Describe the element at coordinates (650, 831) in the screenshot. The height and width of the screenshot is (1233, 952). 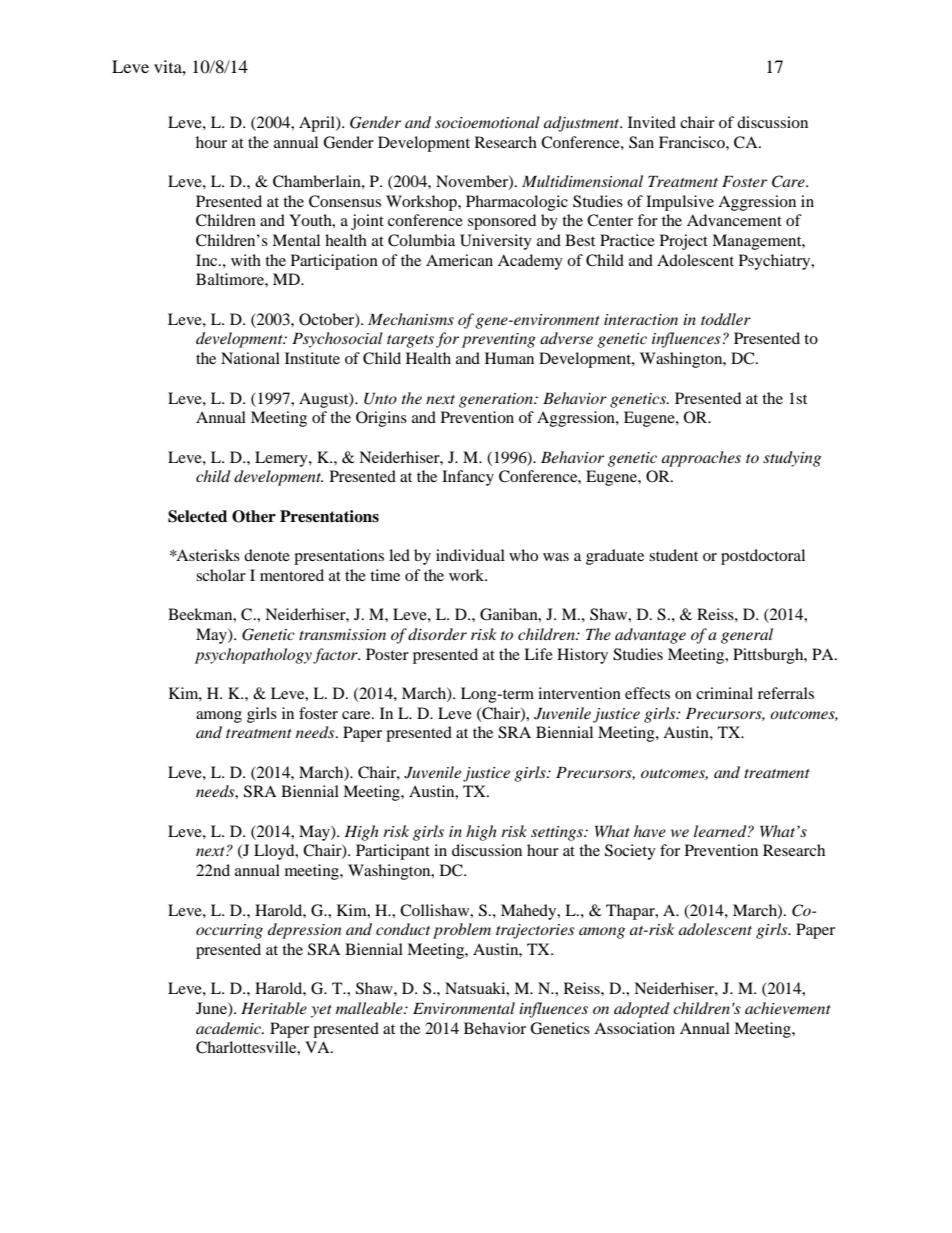
I see `have` at that location.
